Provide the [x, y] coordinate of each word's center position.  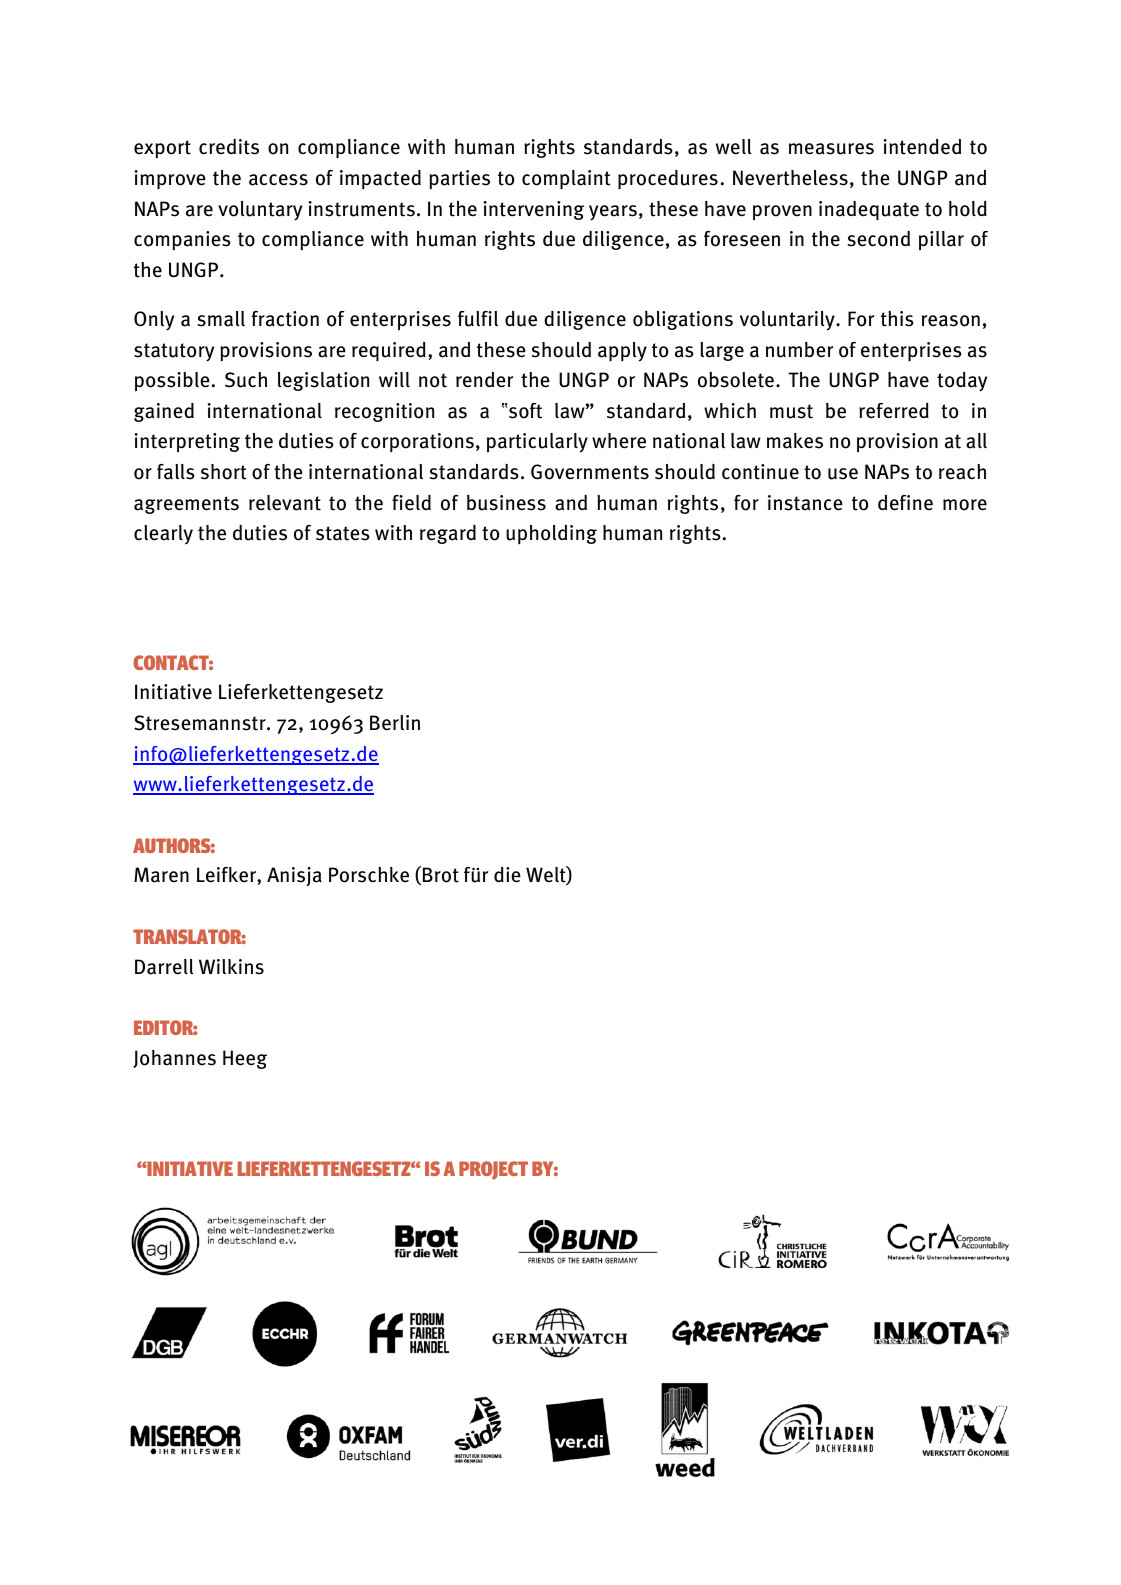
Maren [161, 875]
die [507, 875]
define [905, 502]
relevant [285, 503]
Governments [590, 472]
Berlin [395, 723]
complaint [566, 179]
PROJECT [493, 1170]
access [278, 180]
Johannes [174, 1059]
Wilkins [231, 967]
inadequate [869, 210]
